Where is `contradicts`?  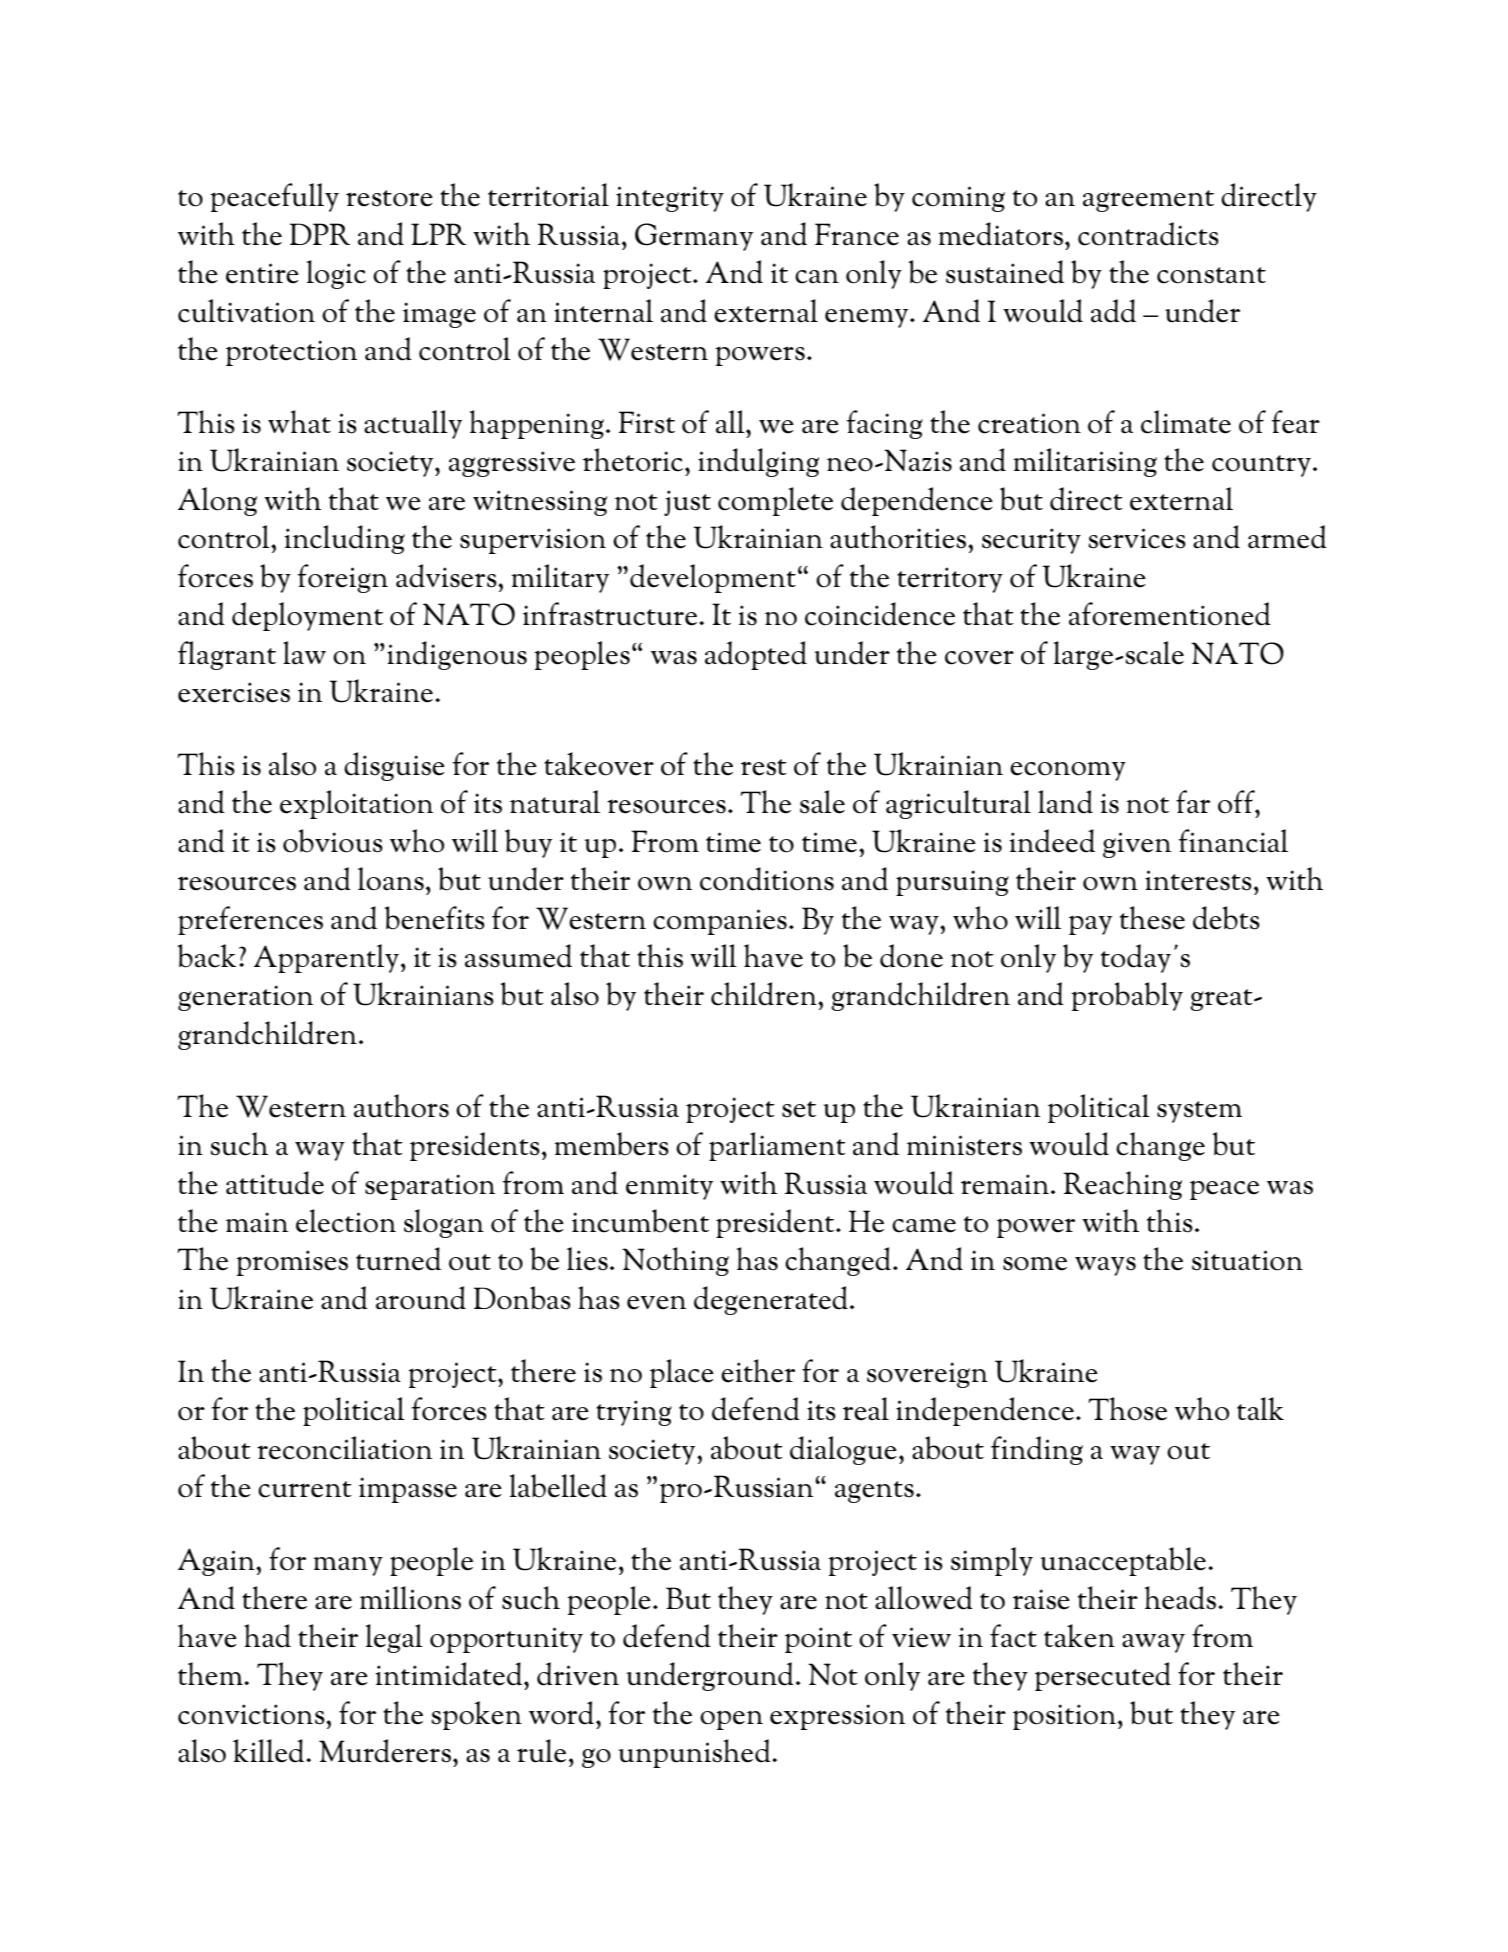
contradicts is located at coordinates (1148, 234).
